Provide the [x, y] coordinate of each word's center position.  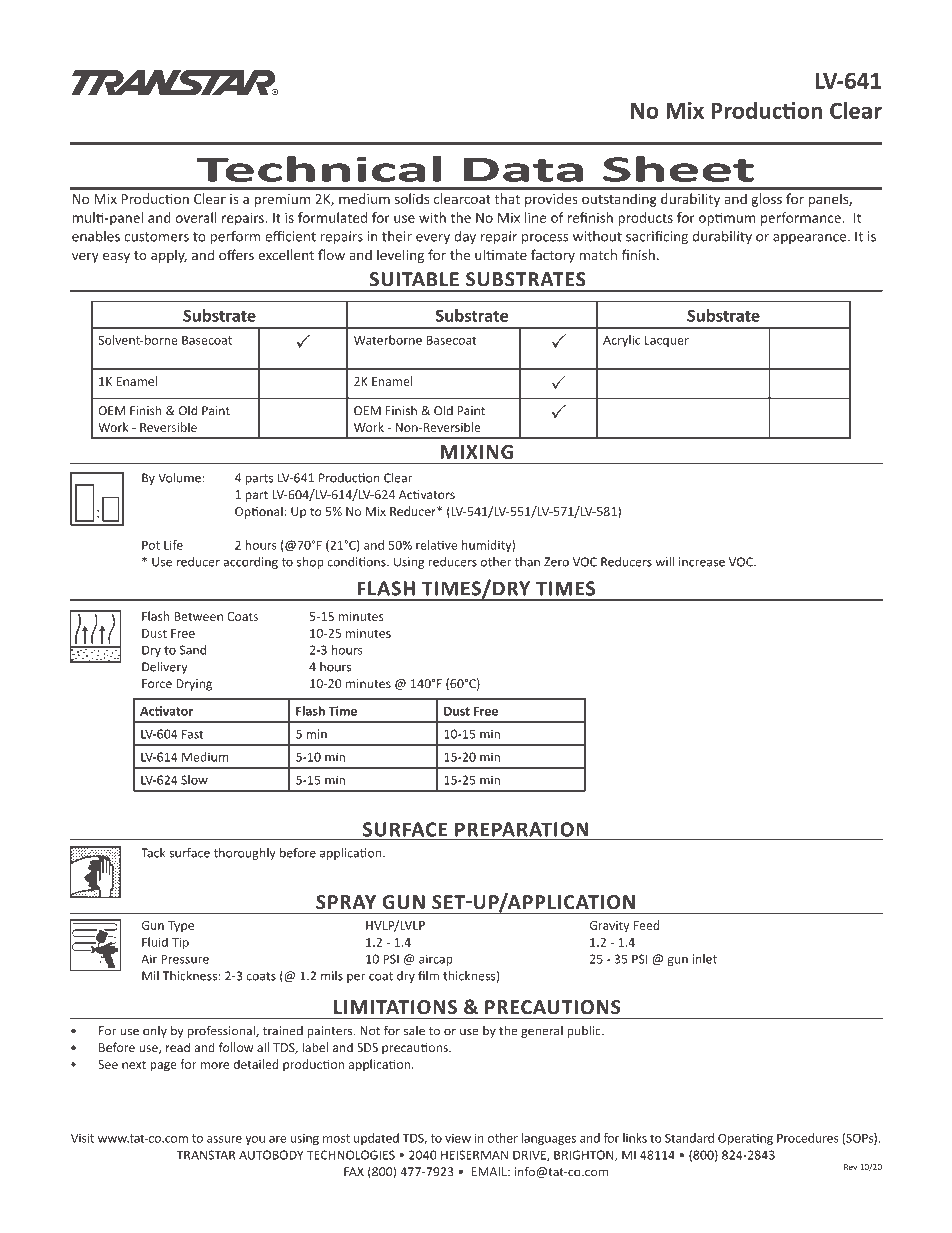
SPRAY [346, 902]
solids [412, 198]
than [527, 562]
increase [702, 562]
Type [181, 927]
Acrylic [621, 341]
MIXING [477, 452]
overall [196, 217]
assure [224, 1139]
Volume [179, 478]
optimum [727, 219]
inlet [705, 959]
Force [157, 684]
